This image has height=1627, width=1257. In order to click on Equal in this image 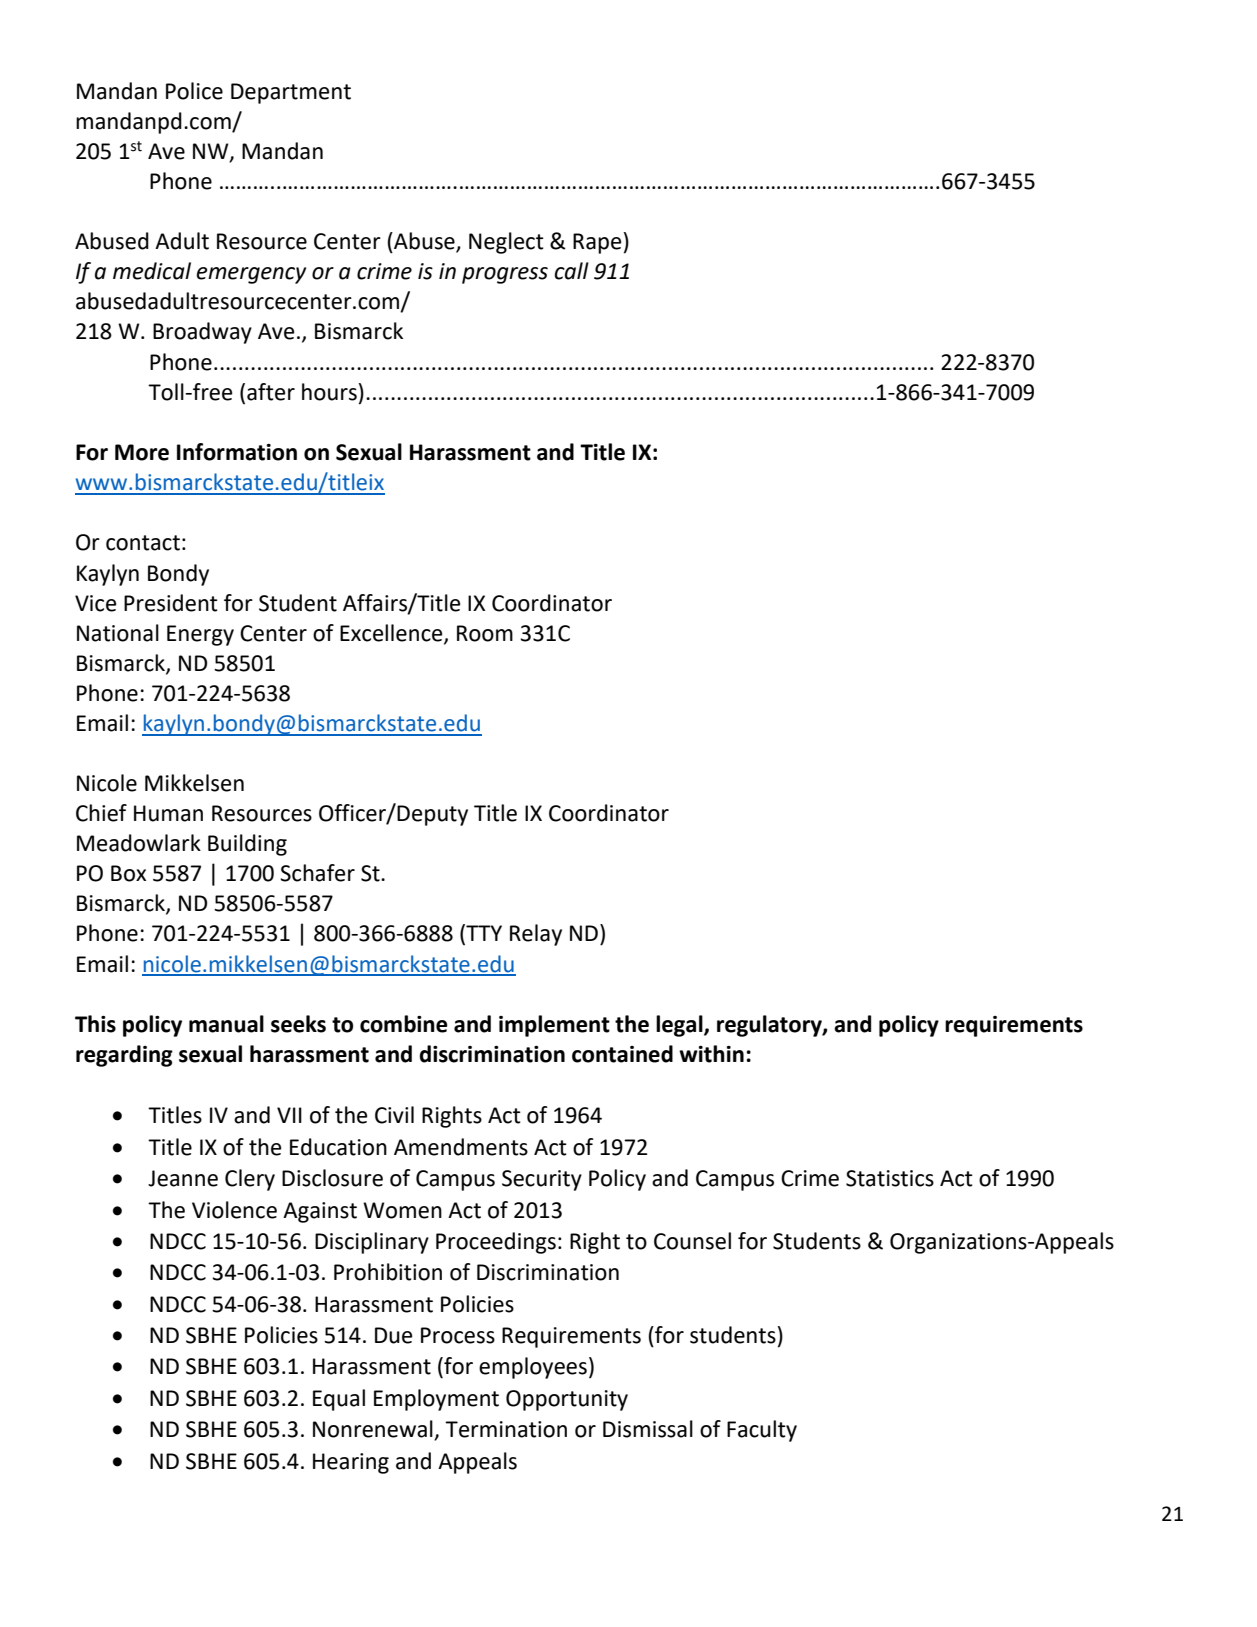, I will do `click(339, 1400)`.
